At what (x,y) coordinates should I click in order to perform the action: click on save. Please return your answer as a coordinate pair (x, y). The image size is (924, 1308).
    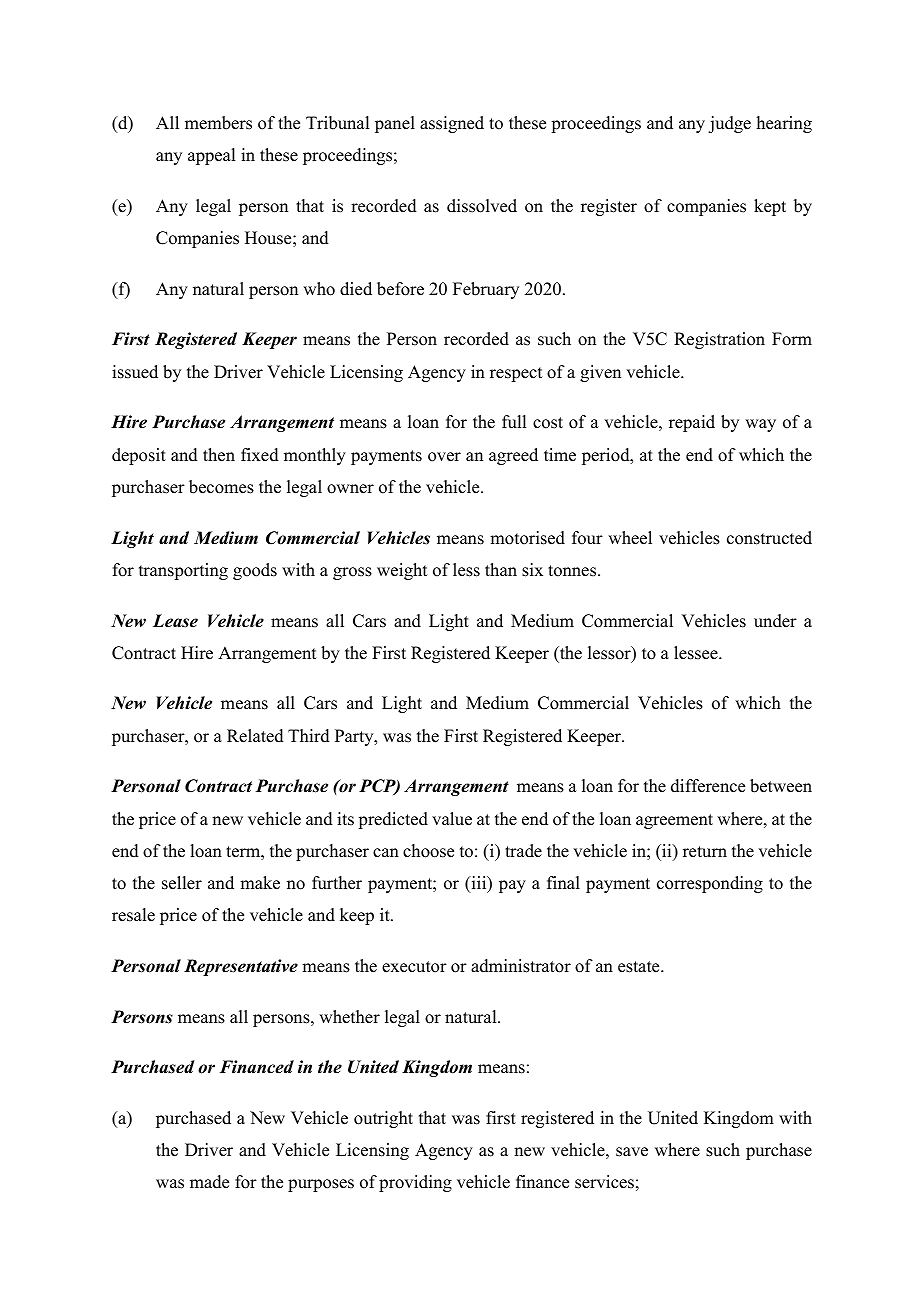
    Looking at the image, I should click on (632, 1152).
